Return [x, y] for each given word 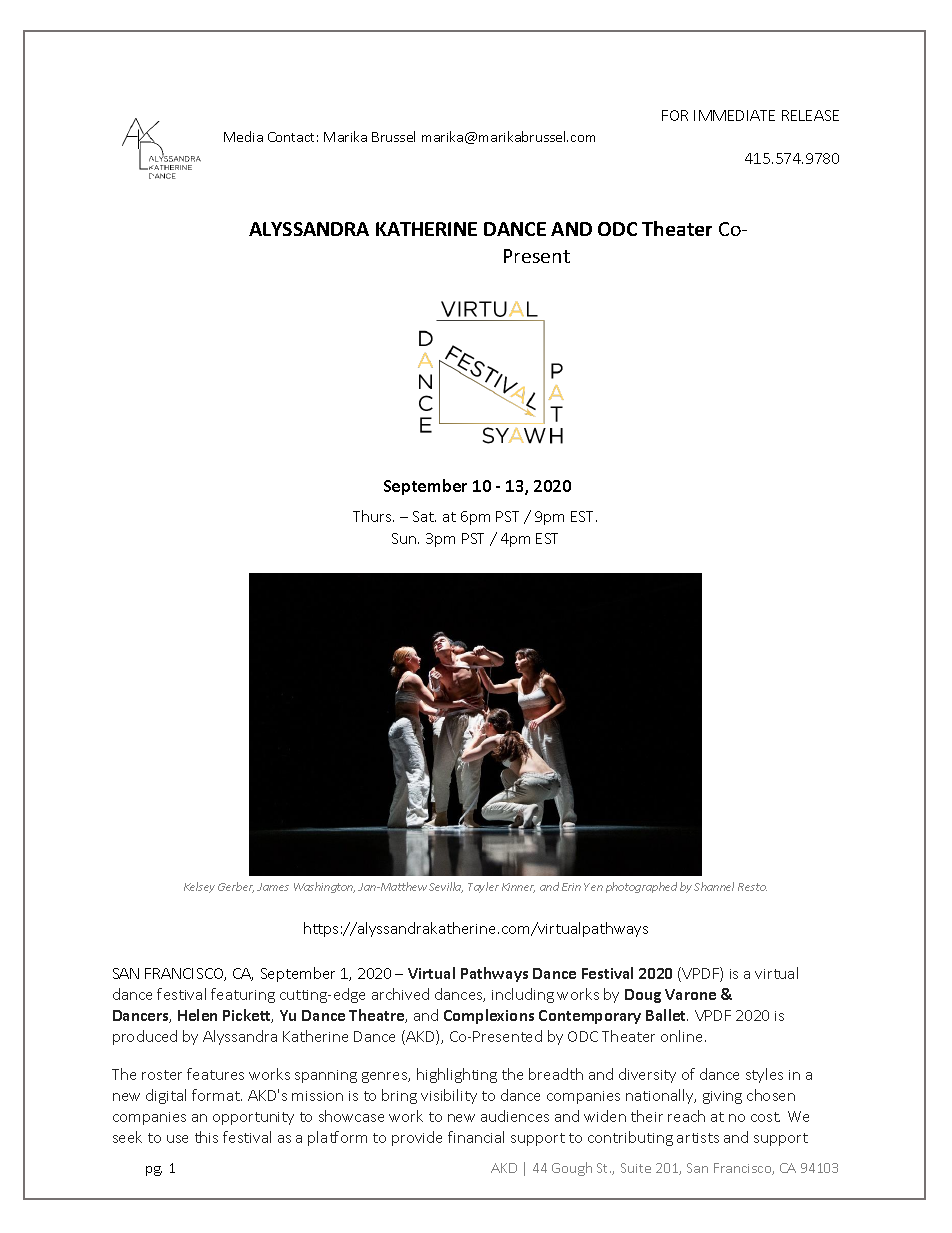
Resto [752, 887]
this [206, 1137]
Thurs [373, 516]
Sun [405, 538]
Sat [424, 516]
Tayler [483, 887]
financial [476, 1137]
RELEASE [810, 115]
